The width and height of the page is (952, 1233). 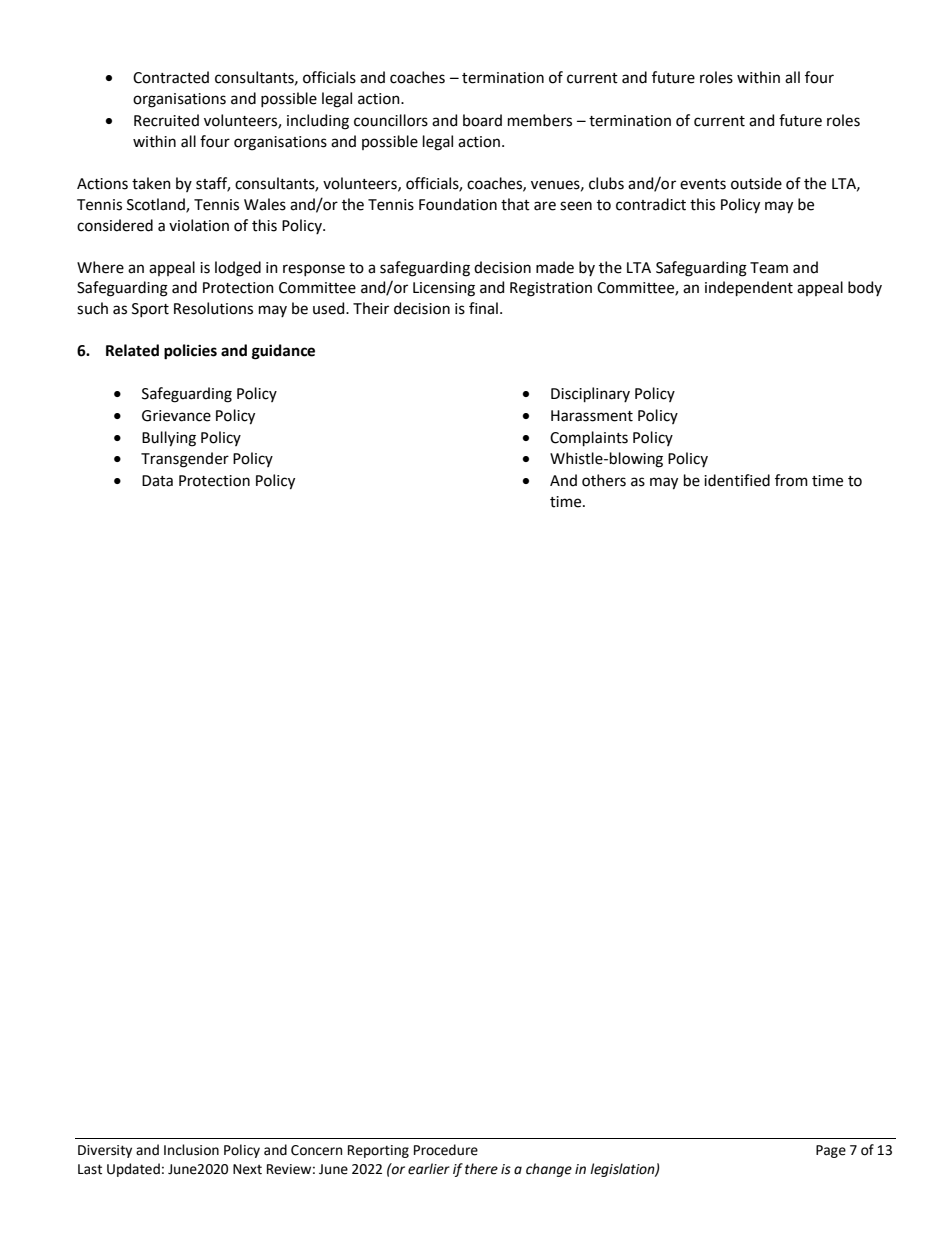 I want to click on final, so click(x=483, y=308).
